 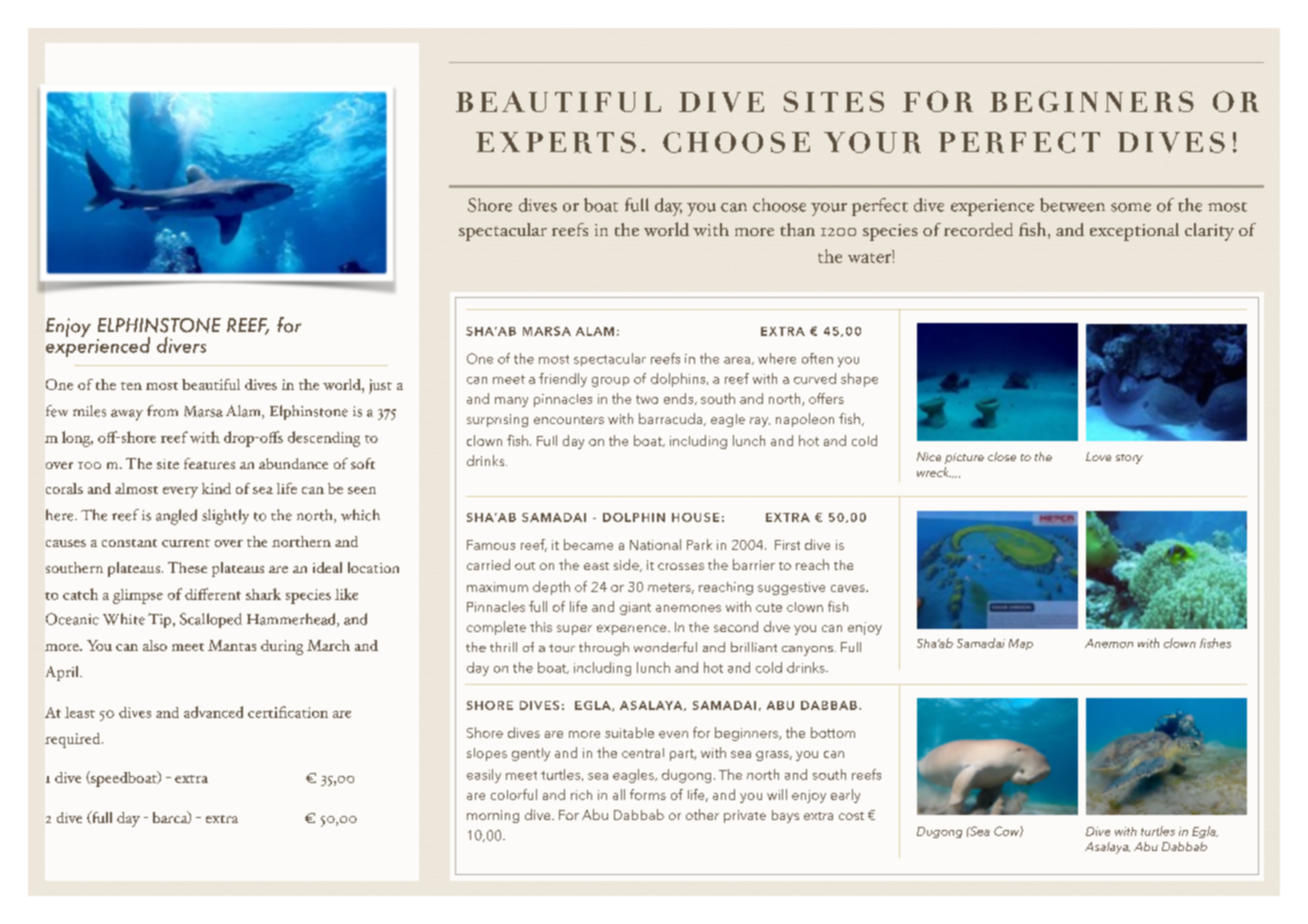 What do you see at coordinates (635, 608) in the page?
I see `giant` at bounding box center [635, 608].
